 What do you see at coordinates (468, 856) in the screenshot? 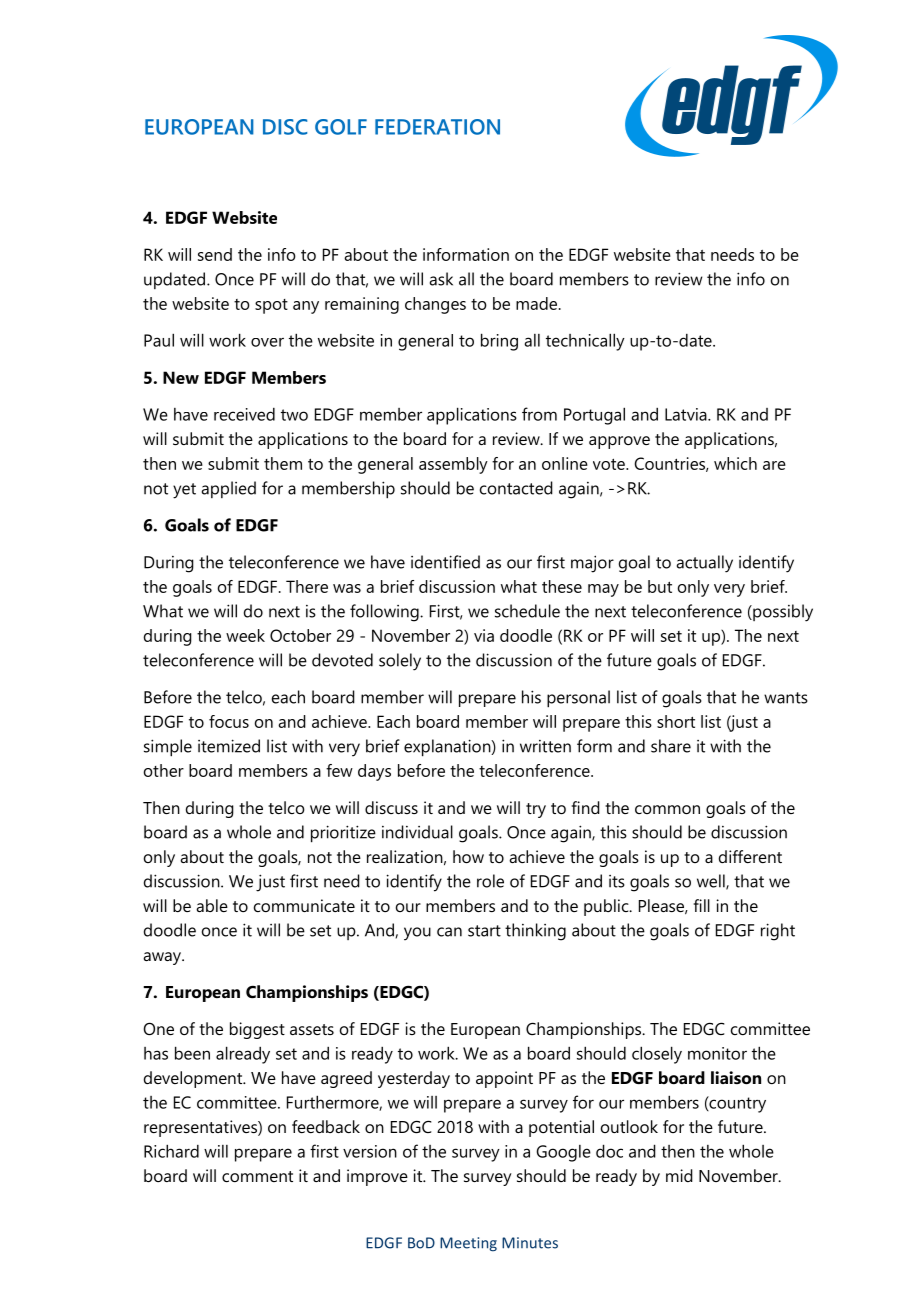
I see `how` at bounding box center [468, 856].
